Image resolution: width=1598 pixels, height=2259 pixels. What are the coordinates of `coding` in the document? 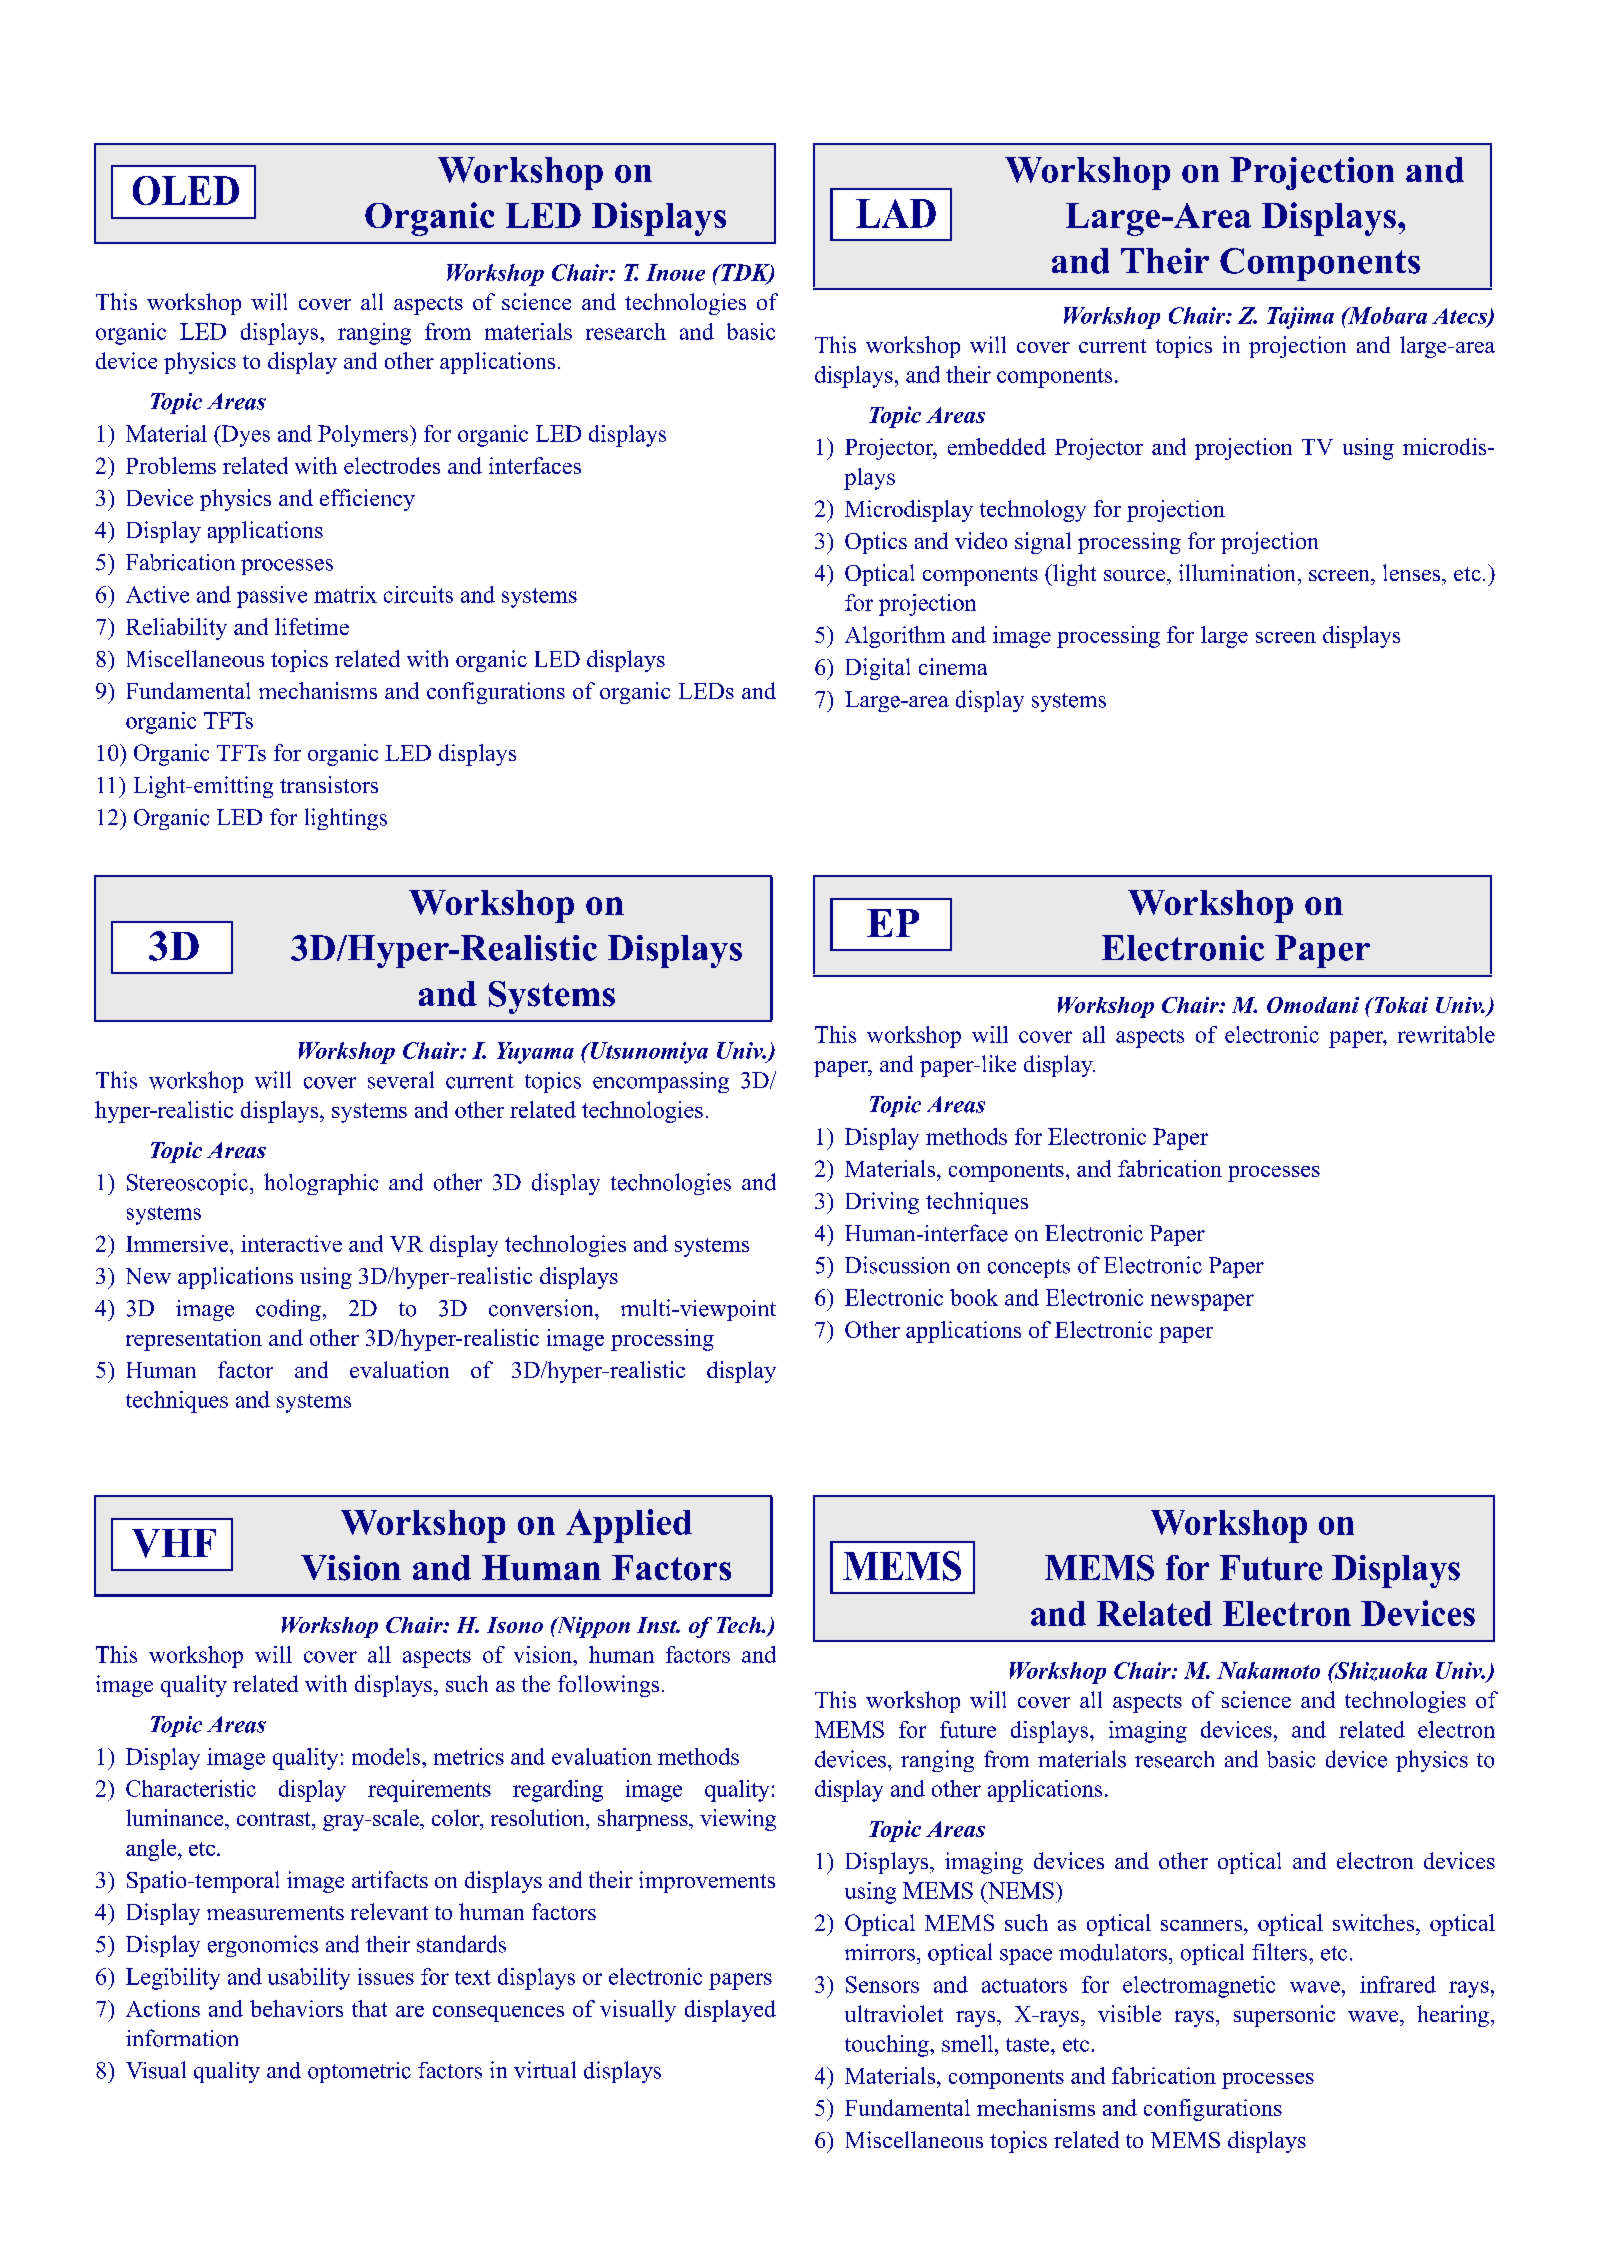 It's located at (288, 1310).
